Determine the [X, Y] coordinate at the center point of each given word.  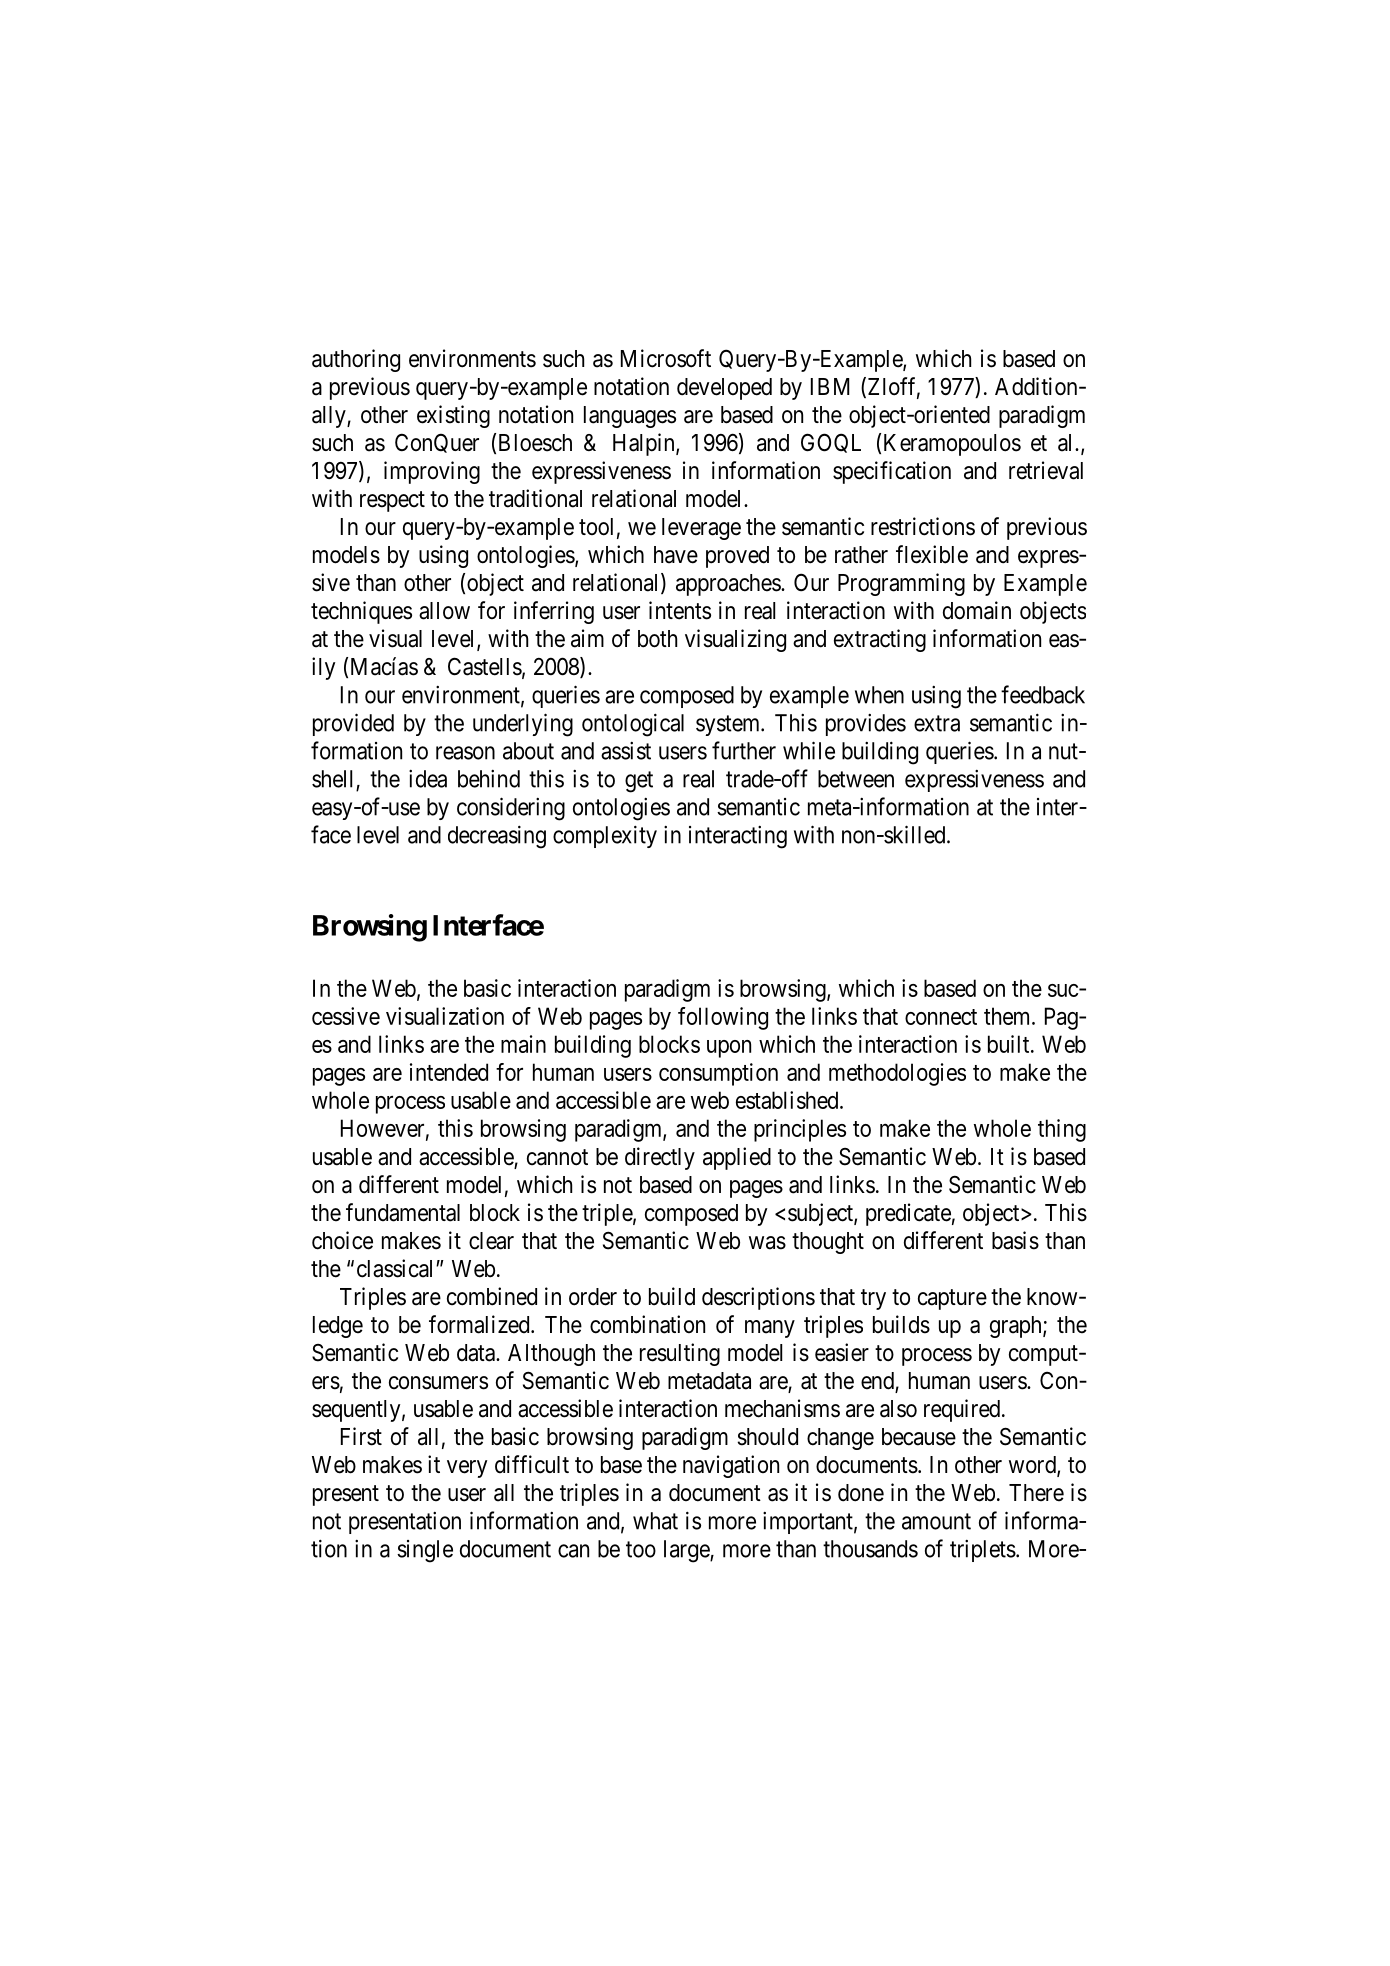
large [687, 1551]
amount [936, 1521]
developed [724, 389]
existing [453, 416]
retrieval [1046, 470]
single [425, 1551]
